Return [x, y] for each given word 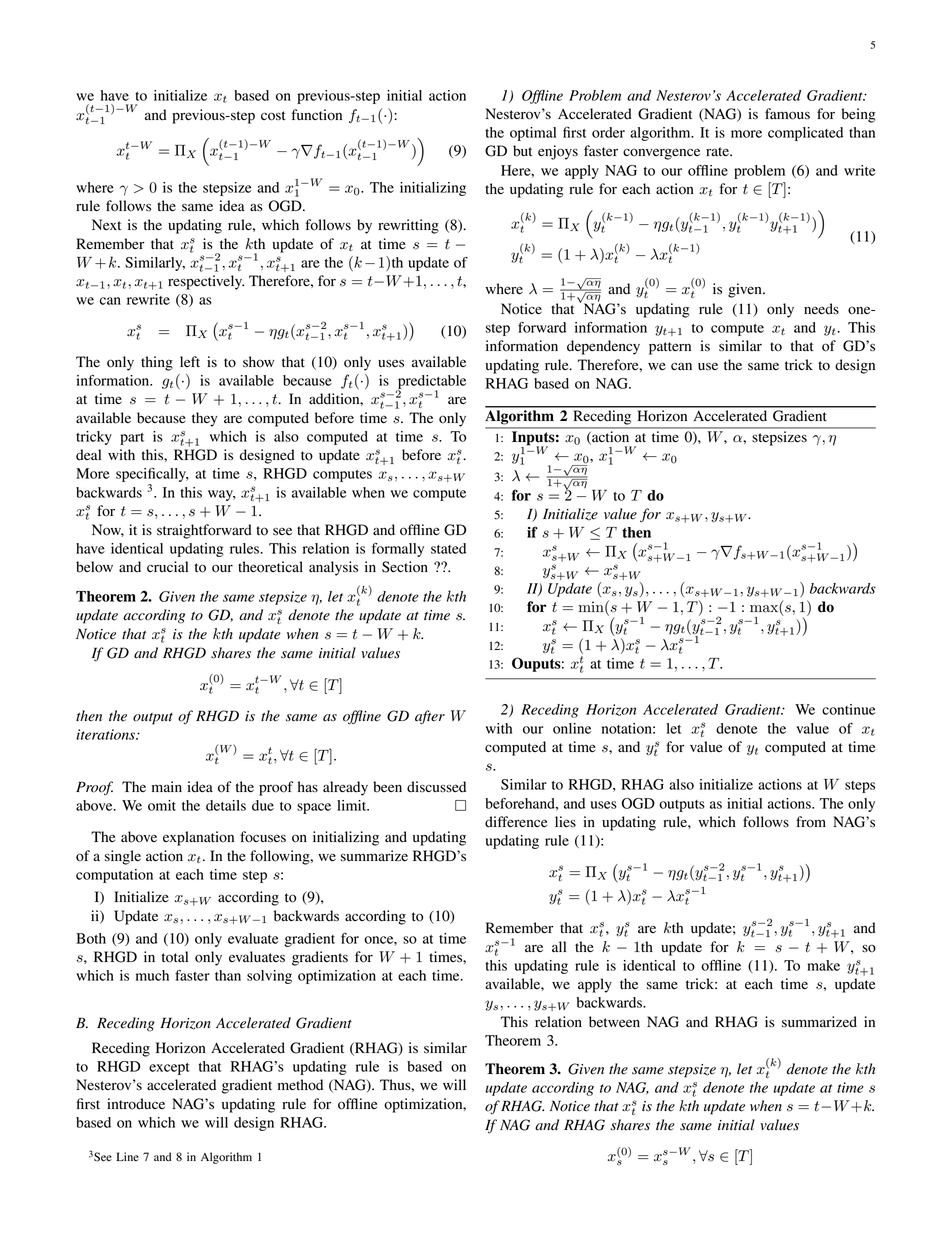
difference [516, 822]
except [169, 1069]
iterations [106, 734]
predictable [431, 383]
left [190, 361]
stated [448, 548]
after [430, 717]
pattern [670, 348]
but [522, 151]
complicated [805, 134]
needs [821, 309]
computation [114, 876]
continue [849, 709]
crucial [167, 566]
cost [273, 116]
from [811, 822]
